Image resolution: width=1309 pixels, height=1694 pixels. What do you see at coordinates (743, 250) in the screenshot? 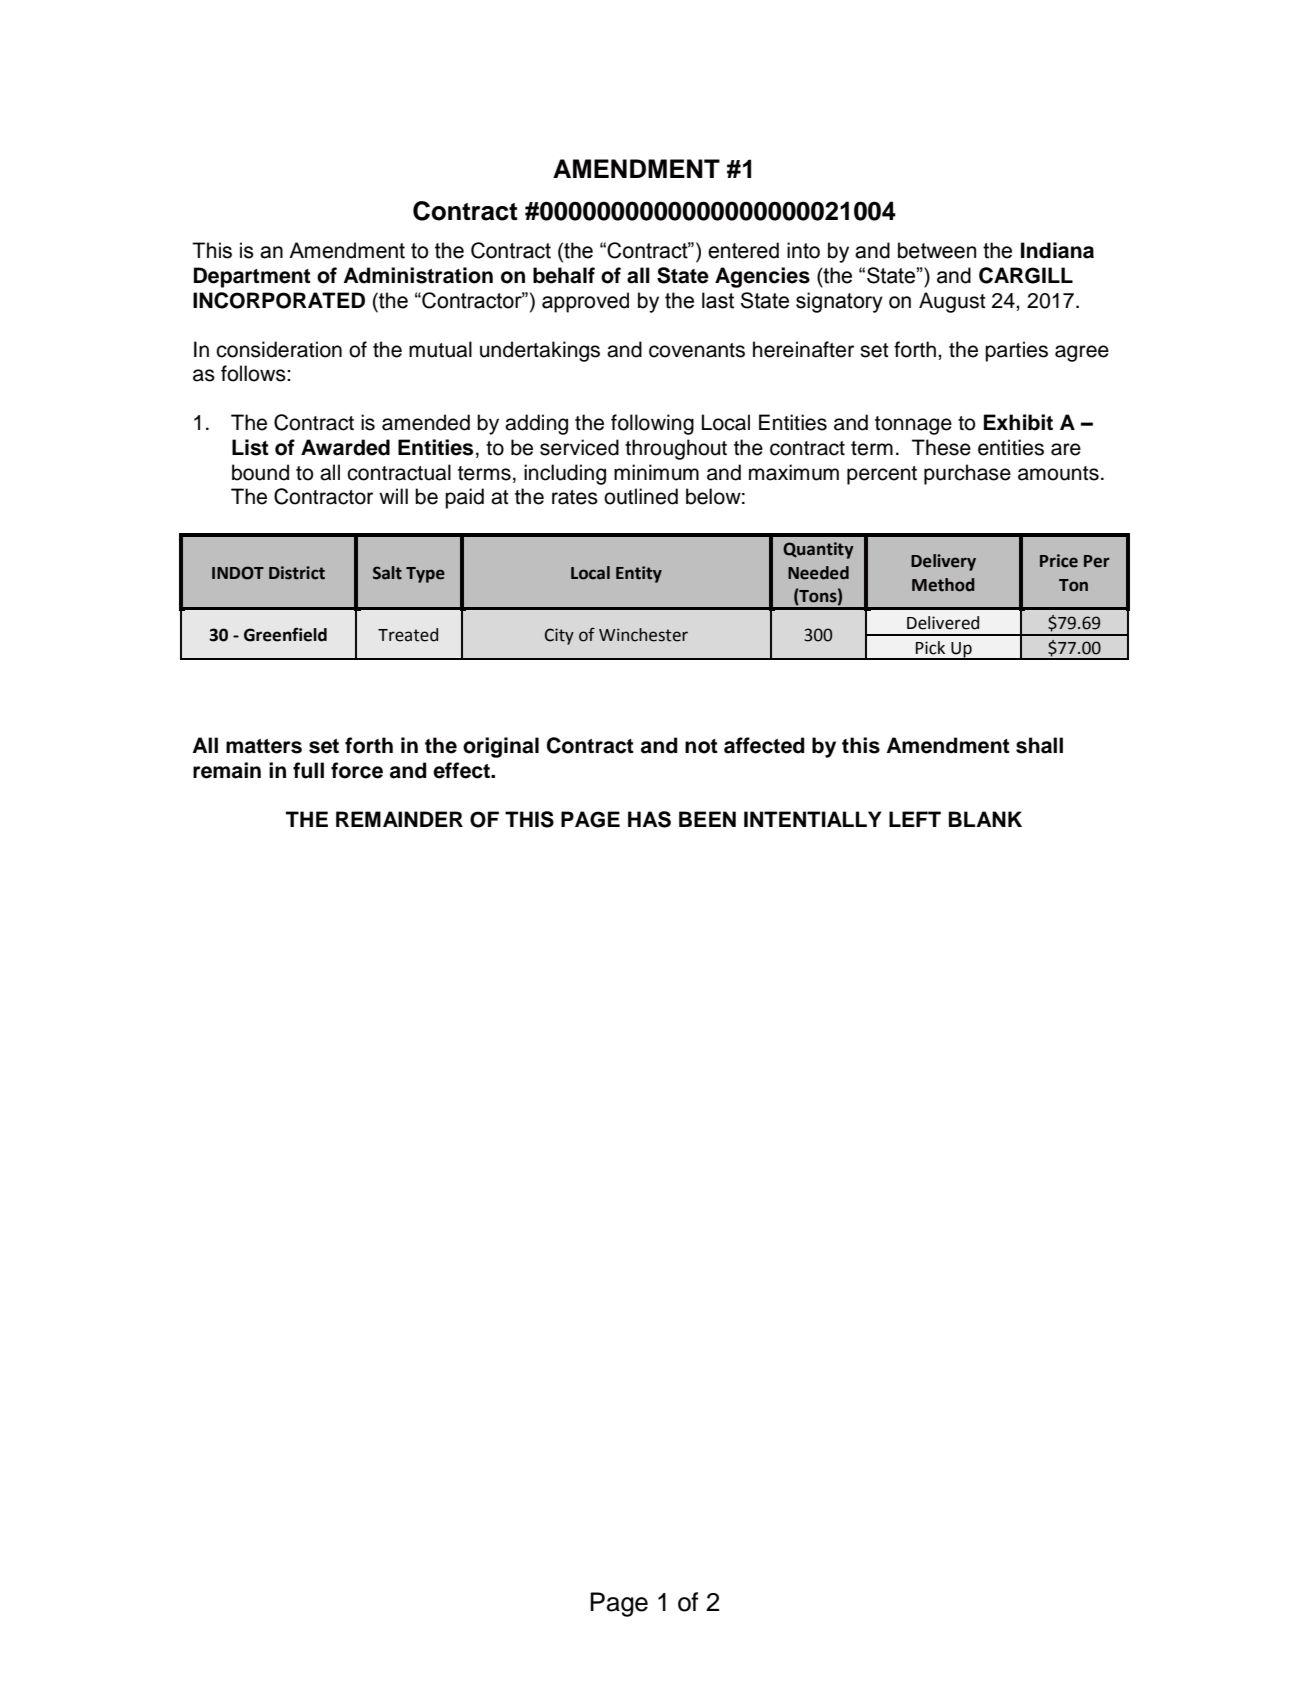
I see `entered` at bounding box center [743, 250].
